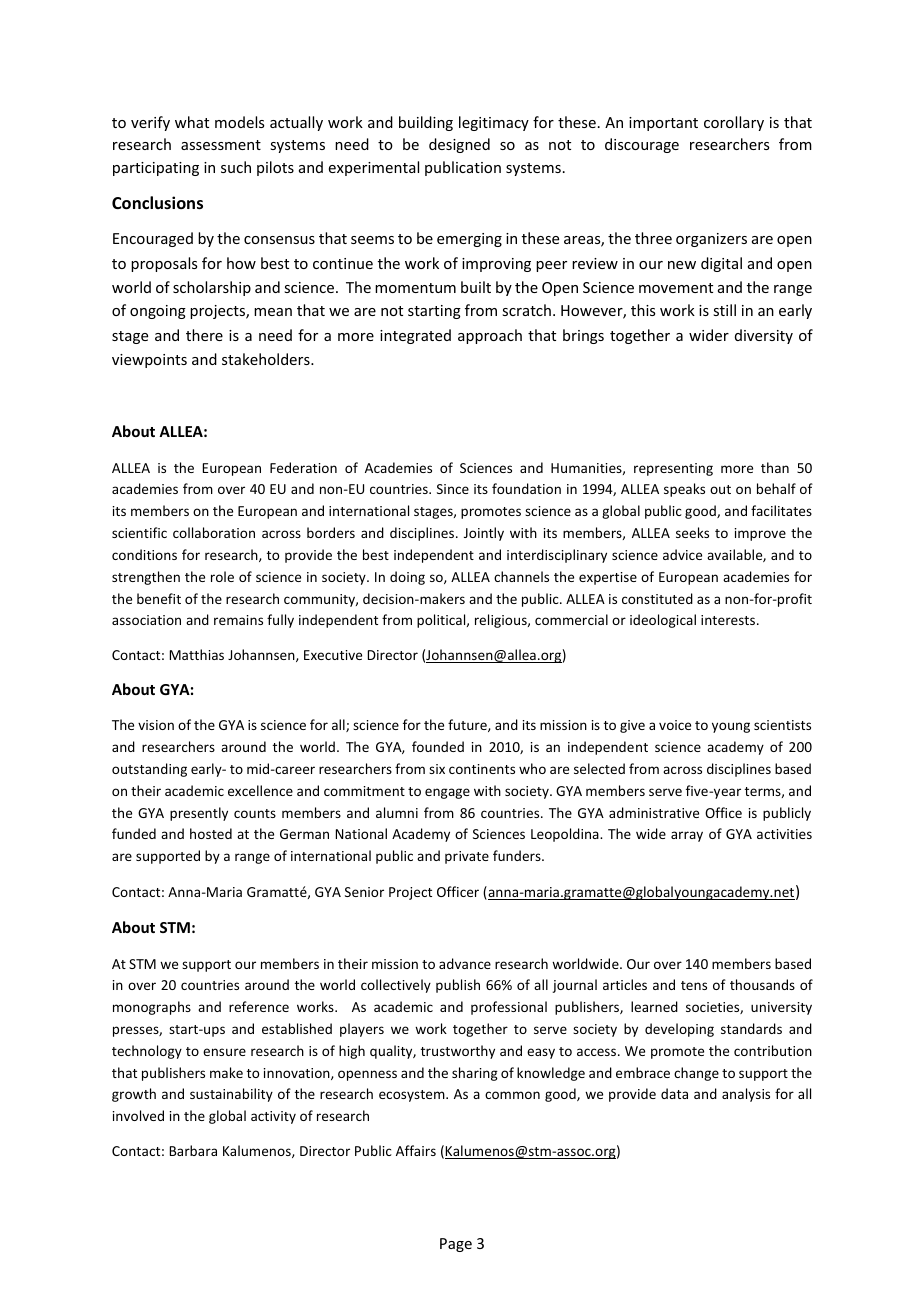 This screenshot has height=1309, width=924. What do you see at coordinates (193, 1150) in the screenshot?
I see `Barbara` at bounding box center [193, 1150].
